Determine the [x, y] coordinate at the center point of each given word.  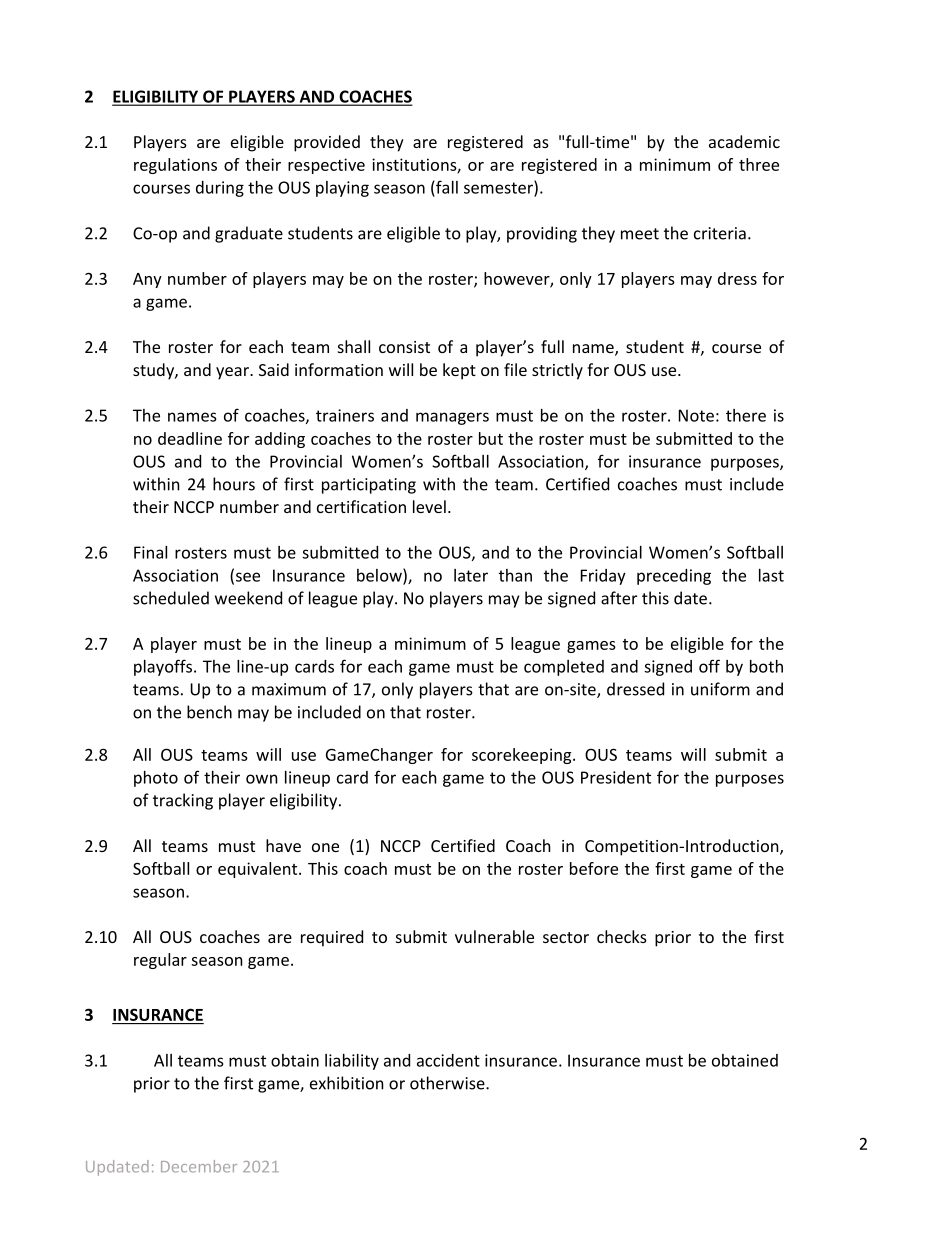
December [199, 1166]
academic [744, 141]
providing [542, 234]
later [471, 575]
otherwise [448, 1083]
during [220, 189]
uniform [720, 689]
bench [209, 712]
